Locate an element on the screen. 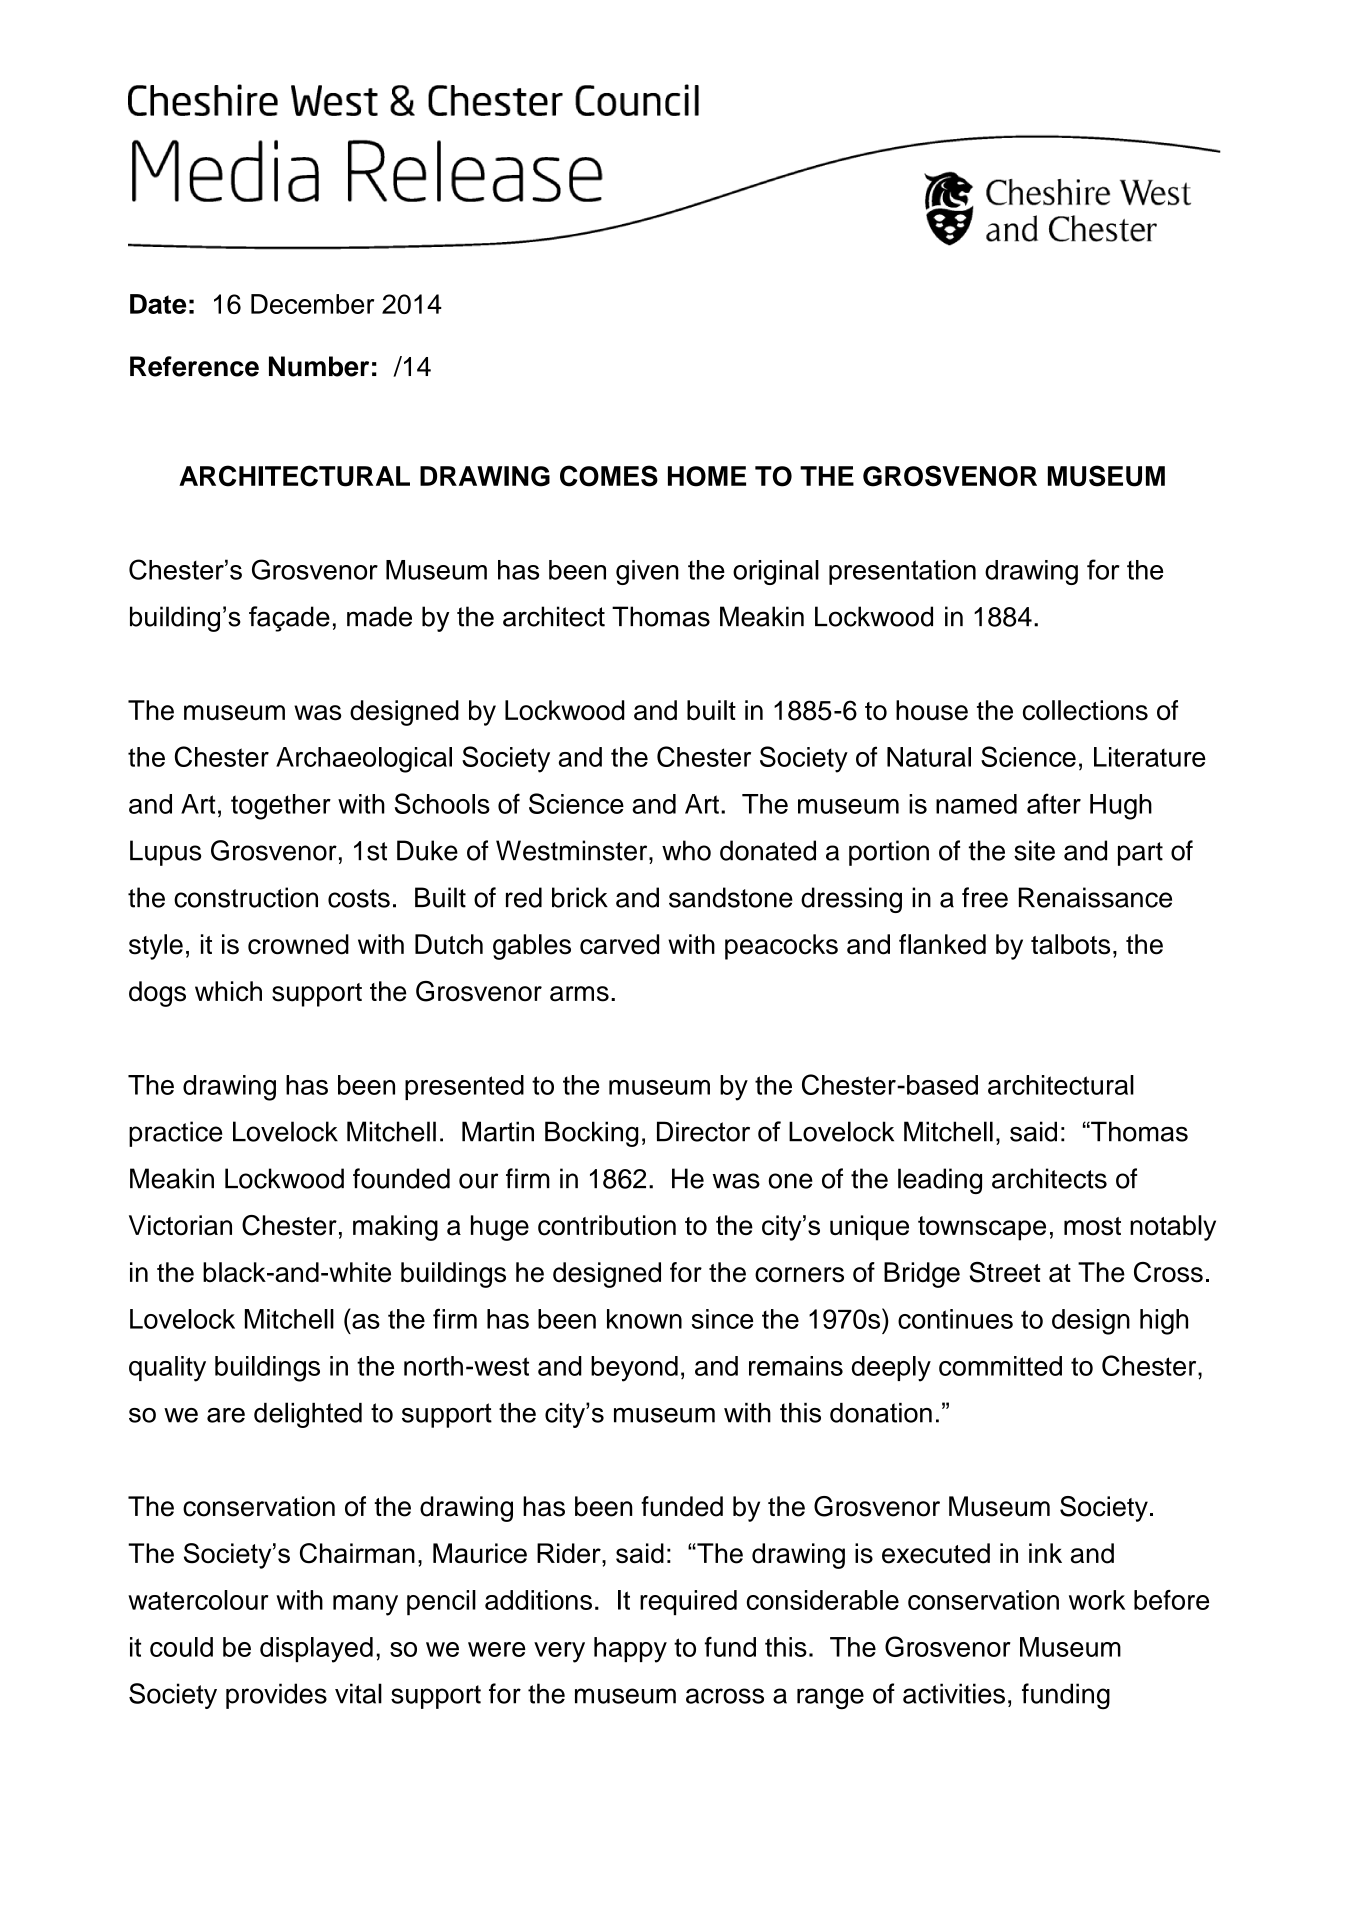 The image size is (1346, 1905). Number is located at coordinates (319, 366).
